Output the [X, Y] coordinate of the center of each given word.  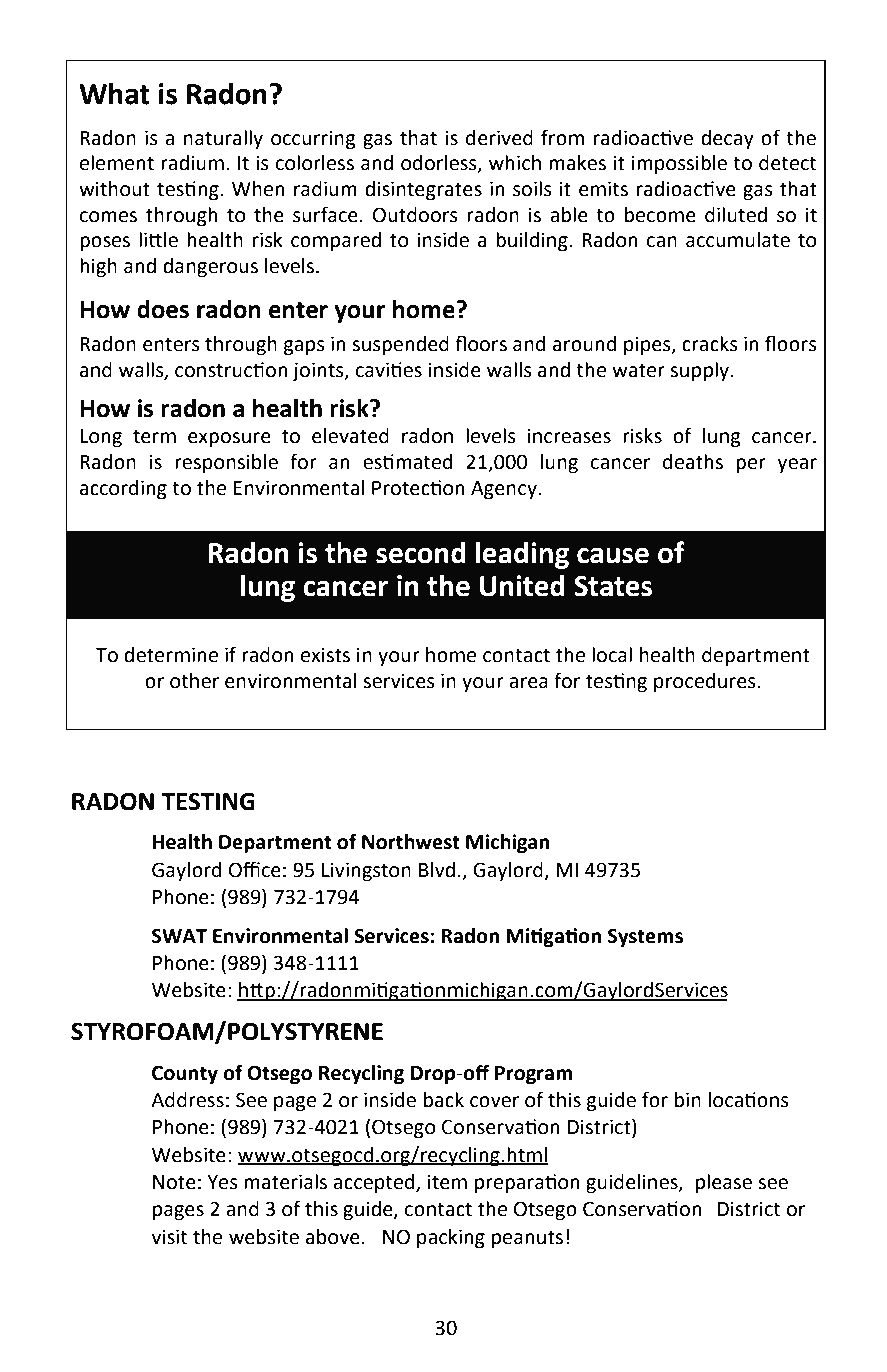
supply [701, 371]
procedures [706, 682]
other [194, 681]
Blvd [437, 870]
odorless [440, 164]
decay [727, 139]
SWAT [179, 936]
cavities [389, 370]
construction [231, 370]
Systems [645, 937]
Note [174, 1182]
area [528, 683]
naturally [223, 139]
